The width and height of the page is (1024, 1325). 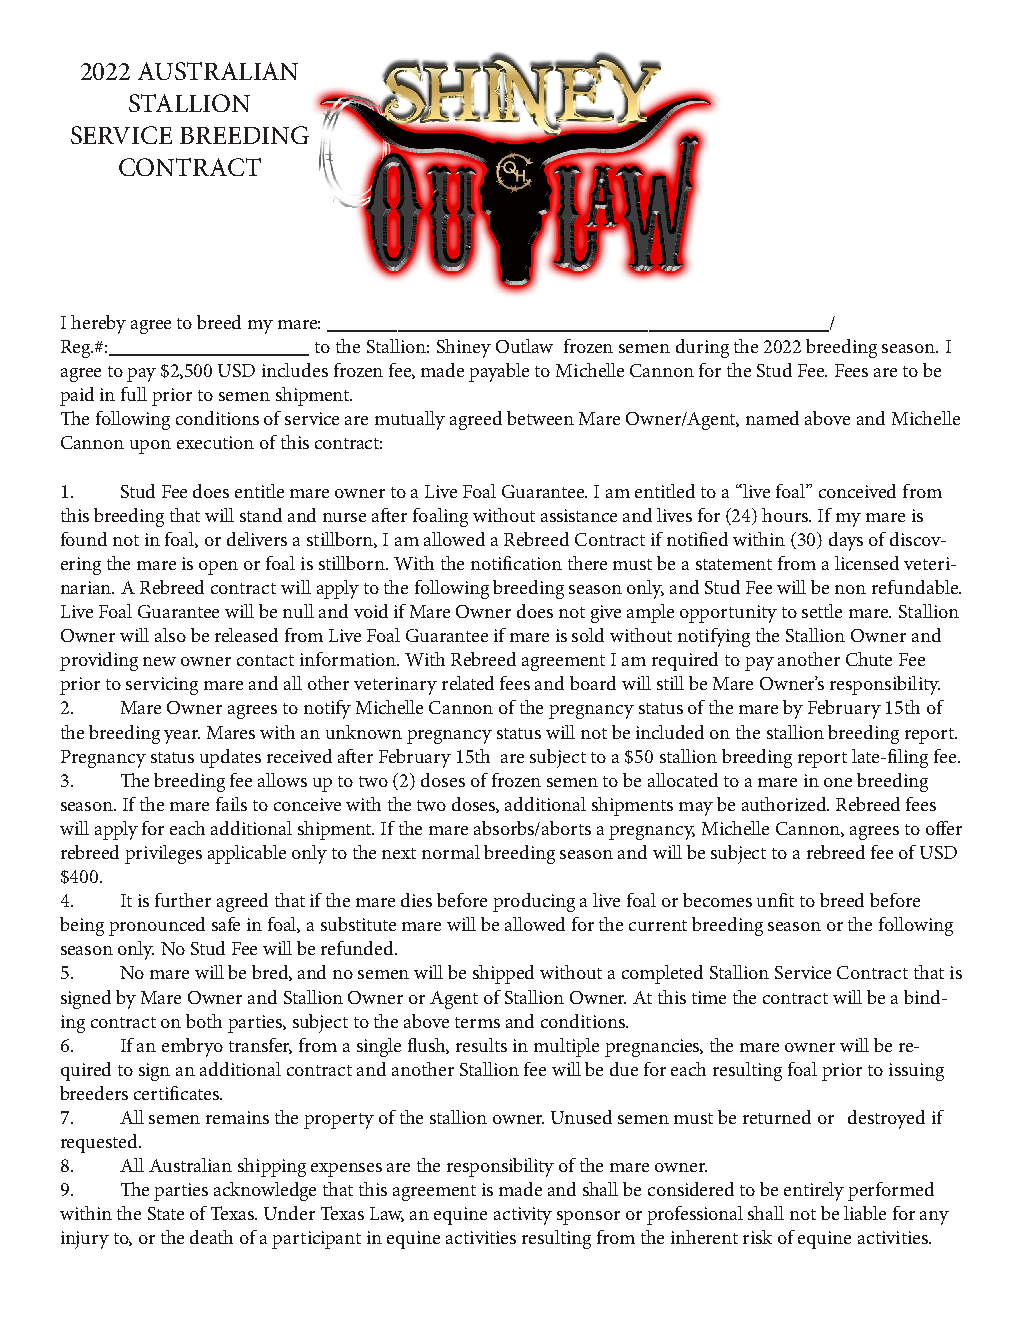 I want to click on normal, so click(x=451, y=852).
